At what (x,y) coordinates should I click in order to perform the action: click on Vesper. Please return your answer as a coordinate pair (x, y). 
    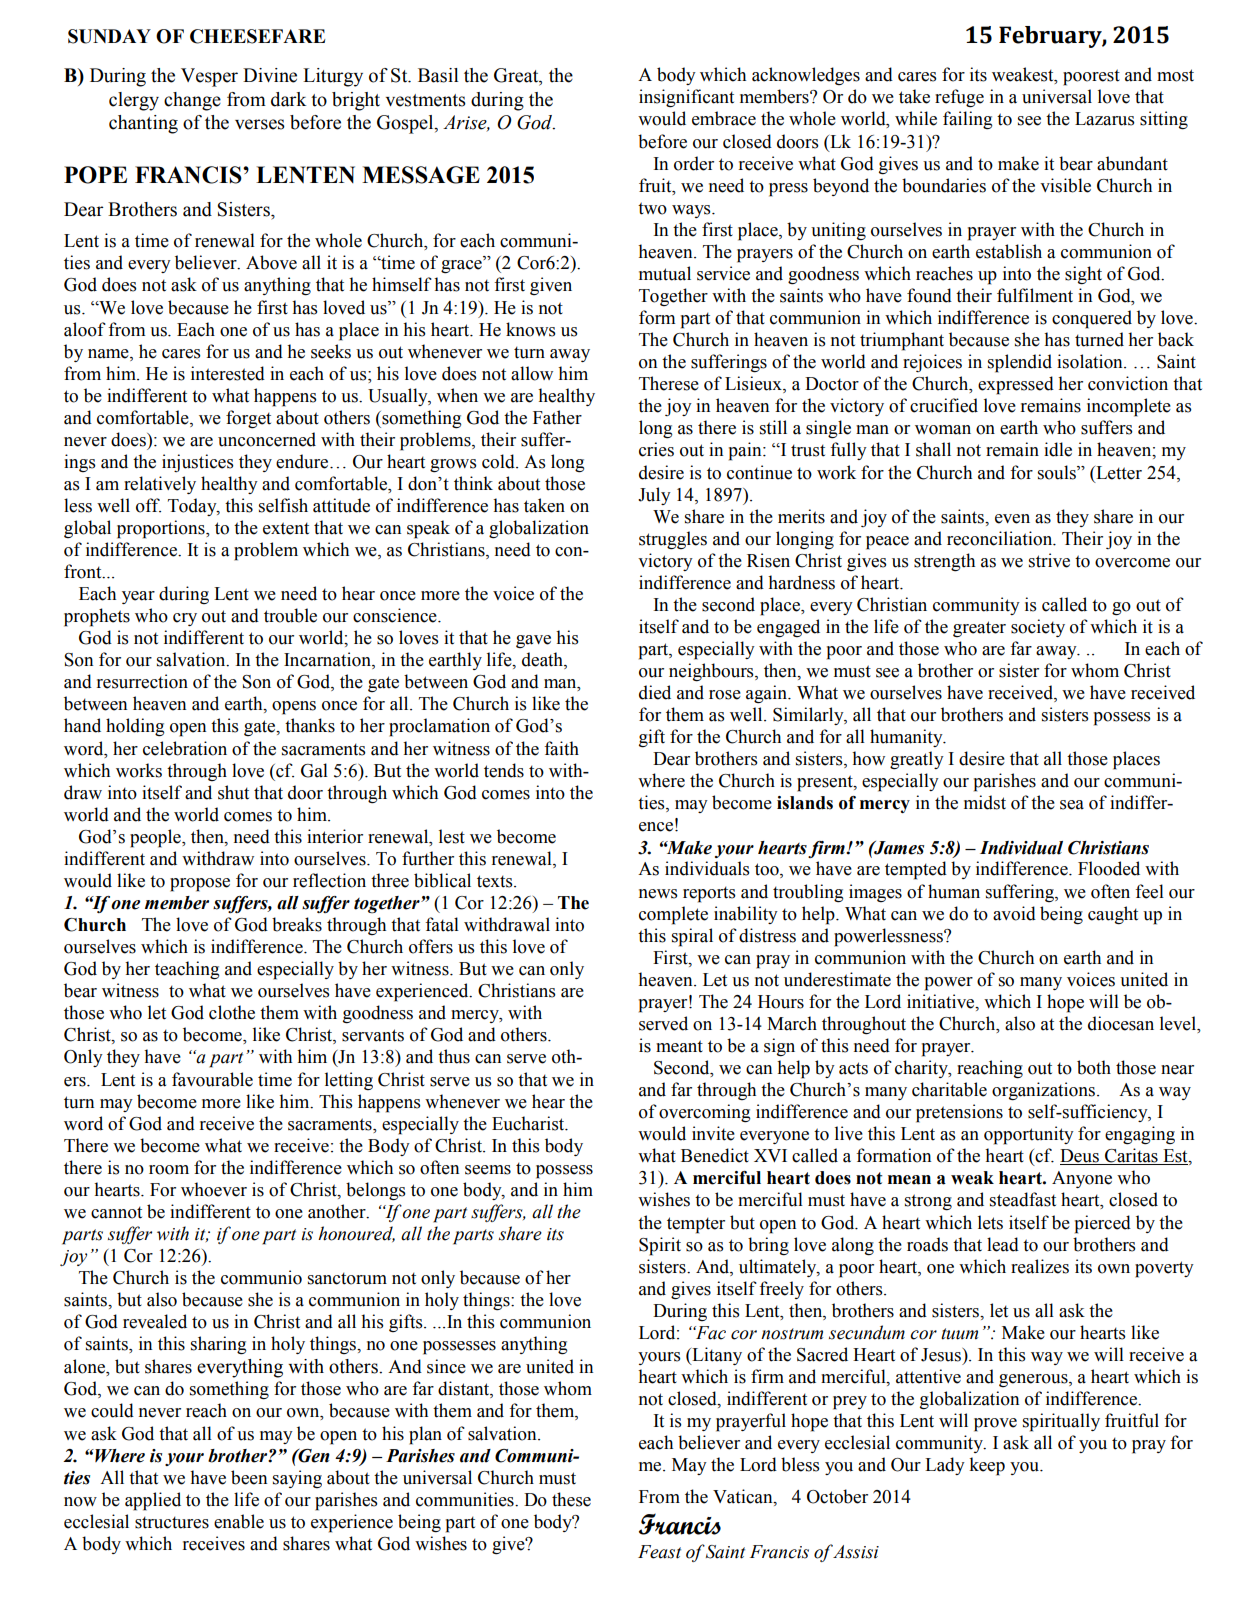
    Looking at the image, I should click on (209, 77).
